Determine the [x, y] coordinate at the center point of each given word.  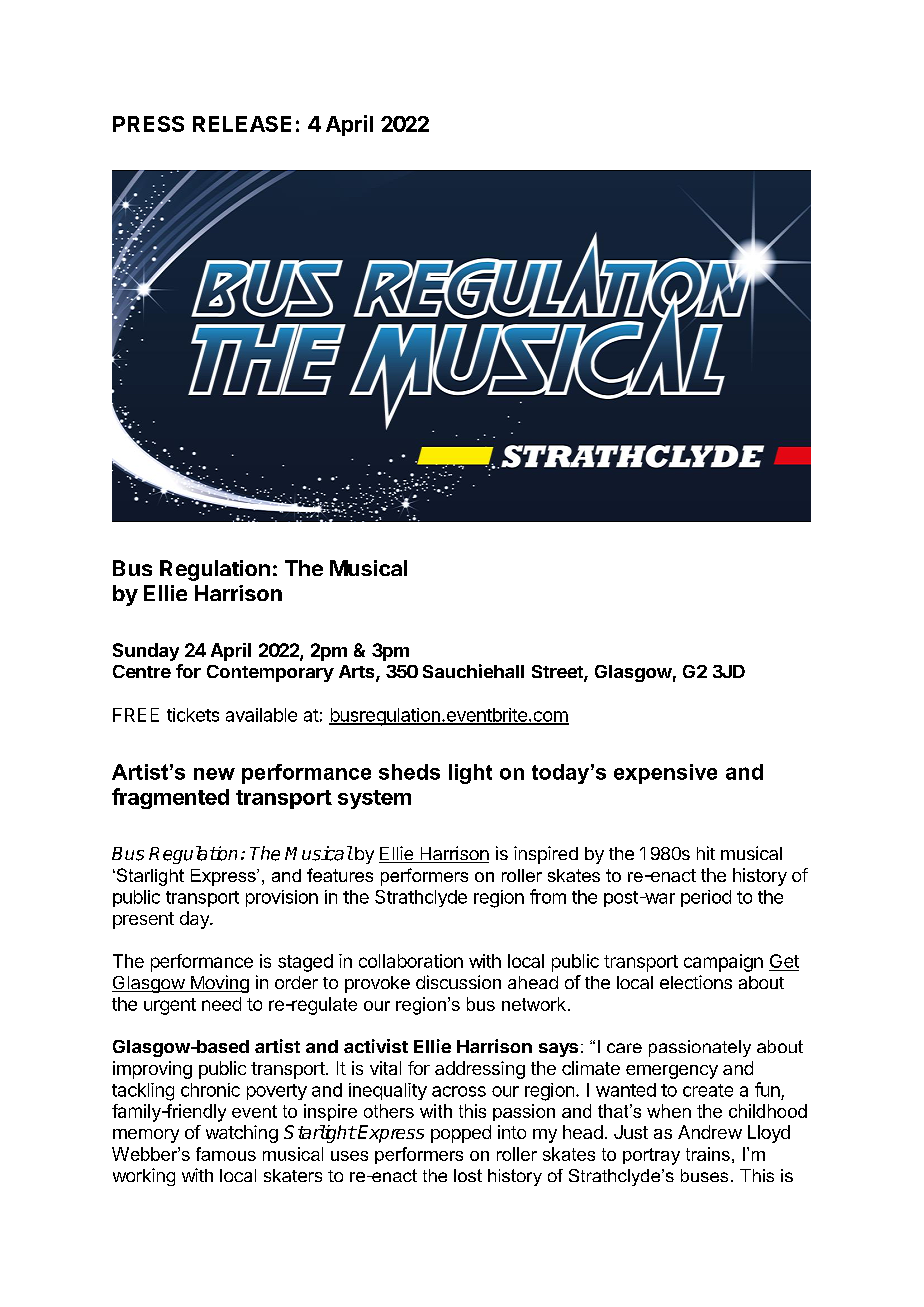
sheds [409, 772]
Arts [358, 673]
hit [706, 853]
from [548, 896]
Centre [142, 671]
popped [461, 1134]
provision [282, 898]
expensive [665, 774]
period [706, 898]
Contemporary [270, 673]
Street [558, 673]
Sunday [146, 652]
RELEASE [242, 124]
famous [226, 1154]
